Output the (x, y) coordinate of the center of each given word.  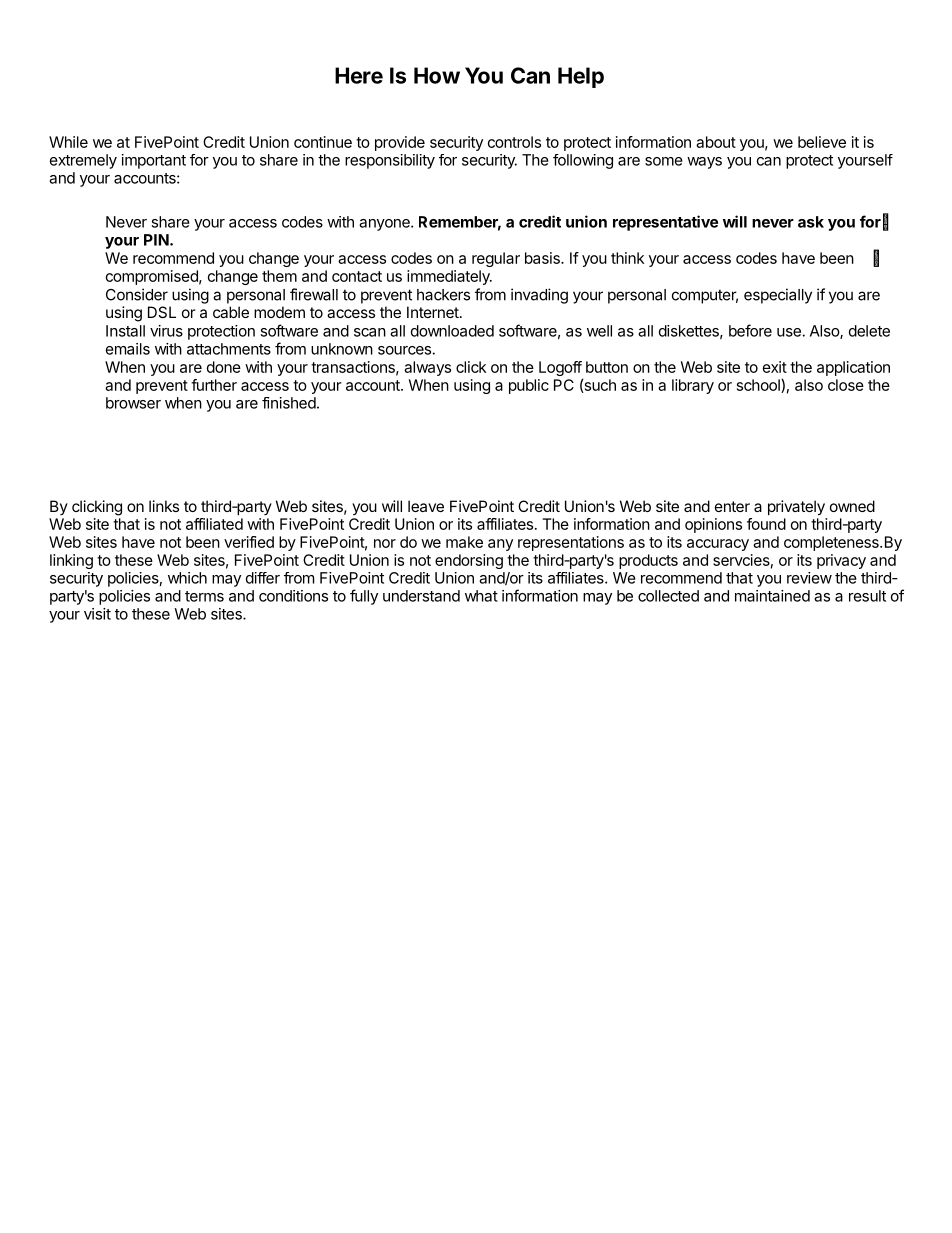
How (437, 75)
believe (822, 142)
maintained (772, 596)
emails (128, 349)
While (68, 142)
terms (204, 596)
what (481, 596)
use (789, 332)
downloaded (452, 331)
